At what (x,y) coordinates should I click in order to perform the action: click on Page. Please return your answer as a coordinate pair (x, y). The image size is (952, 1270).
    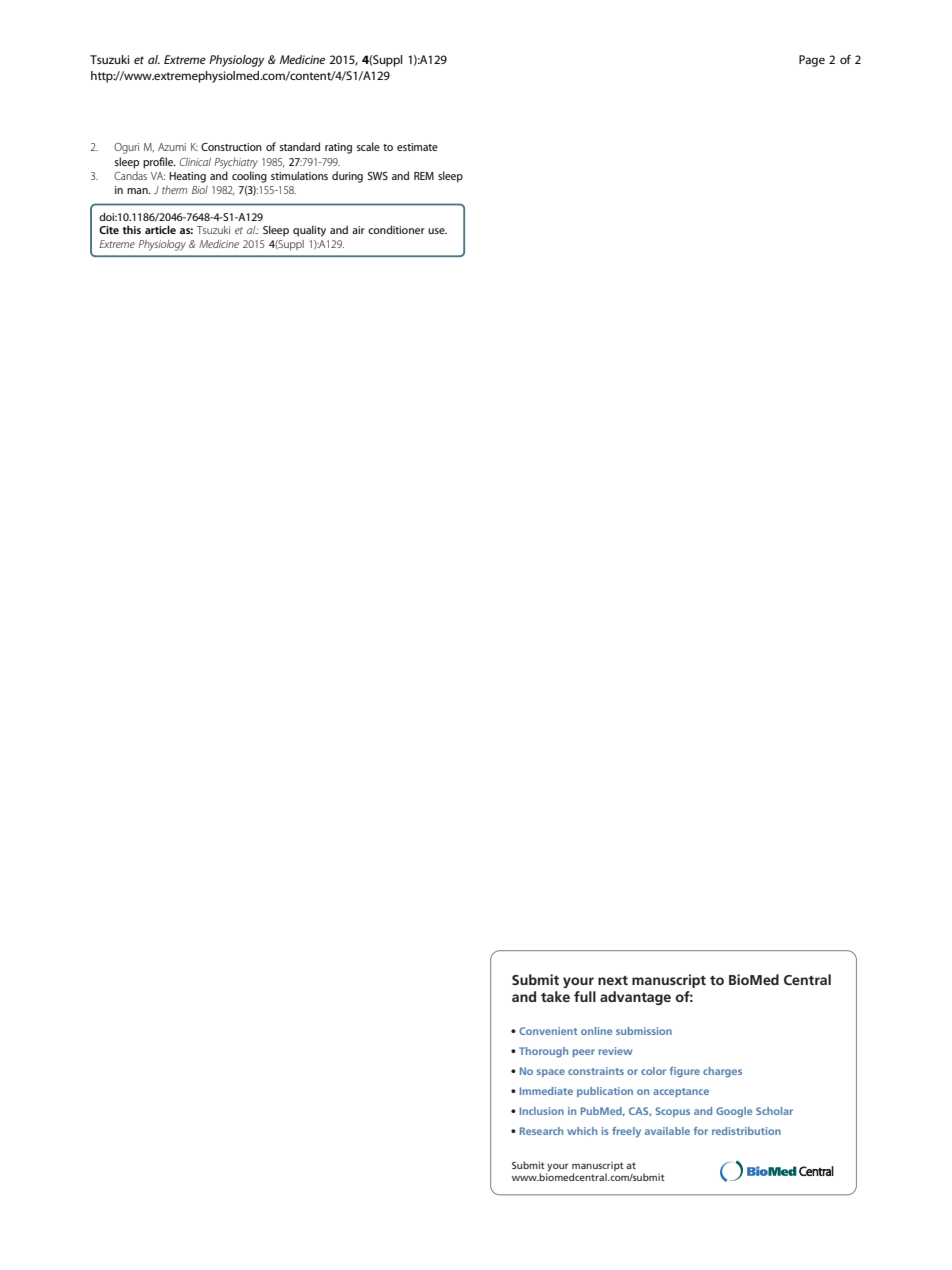
    Looking at the image, I should click on (812, 61).
